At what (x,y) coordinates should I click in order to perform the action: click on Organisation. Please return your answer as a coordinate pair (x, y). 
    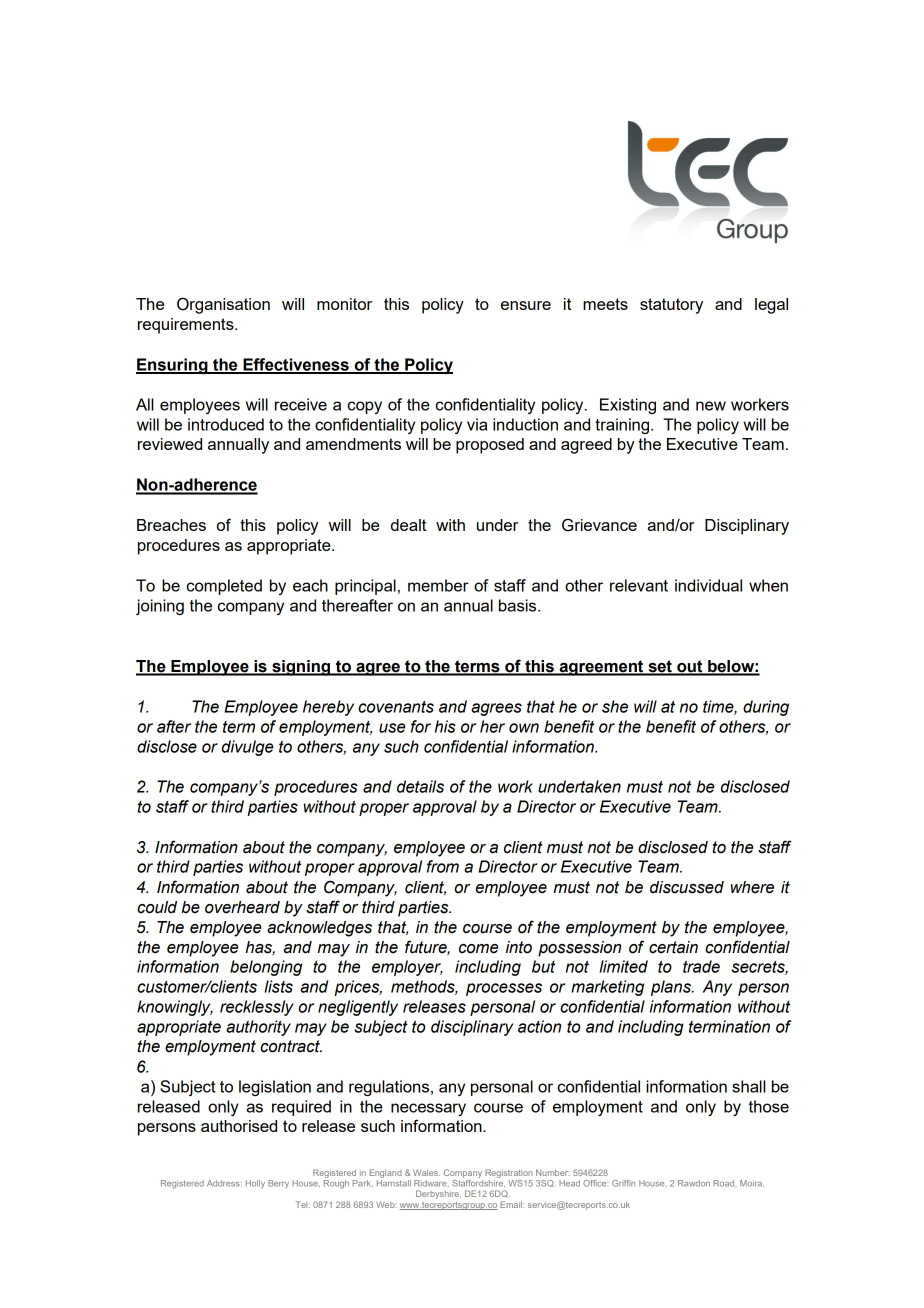
    Looking at the image, I should click on (223, 305).
